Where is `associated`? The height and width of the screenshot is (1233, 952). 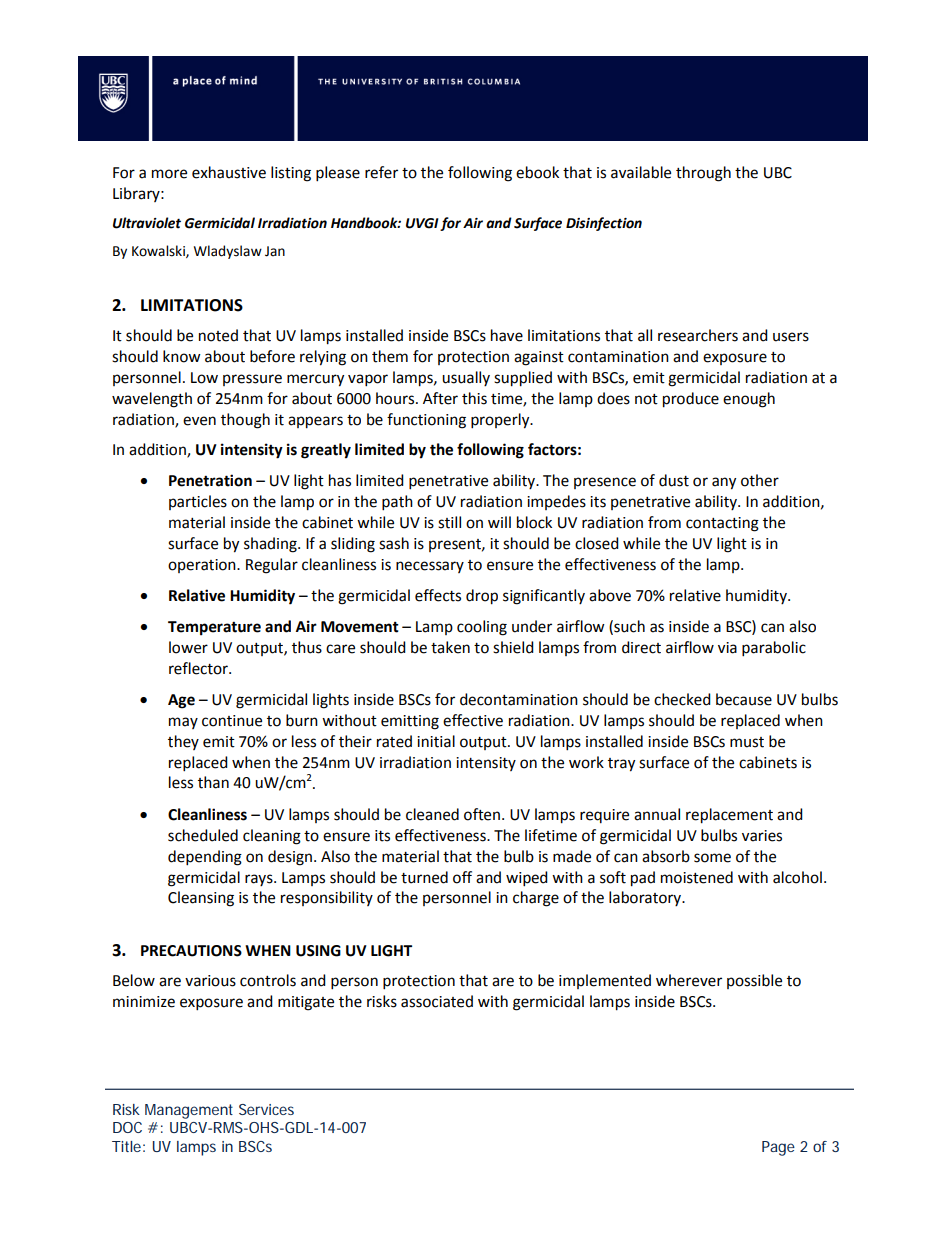
associated is located at coordinates (437, 1001).
